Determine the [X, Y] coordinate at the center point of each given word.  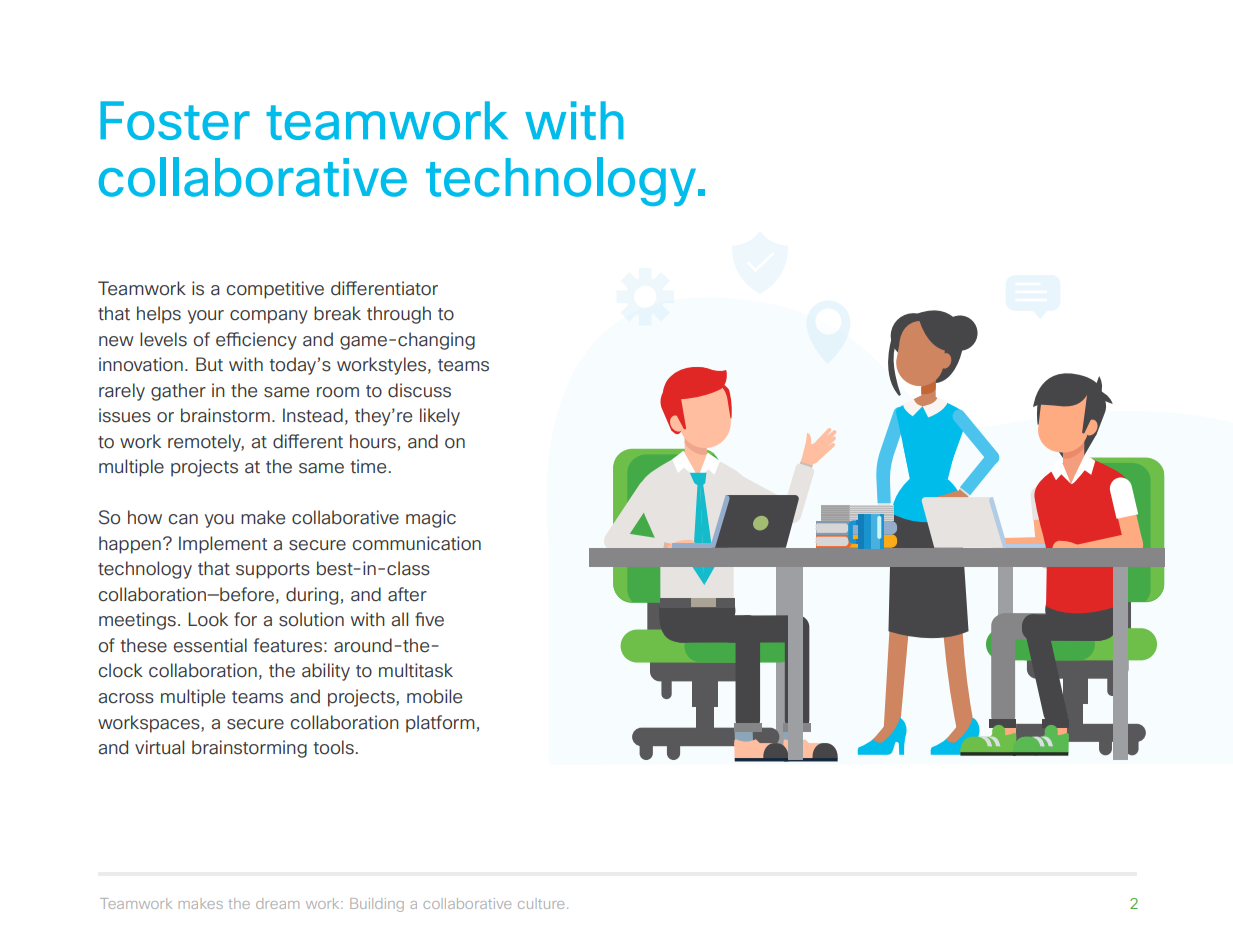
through [399, 315]
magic [431, 519]
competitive [275, 290]
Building [377, 905]
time [368, 466]
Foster [175, 120]
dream [277, 903]
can [183, 519]
